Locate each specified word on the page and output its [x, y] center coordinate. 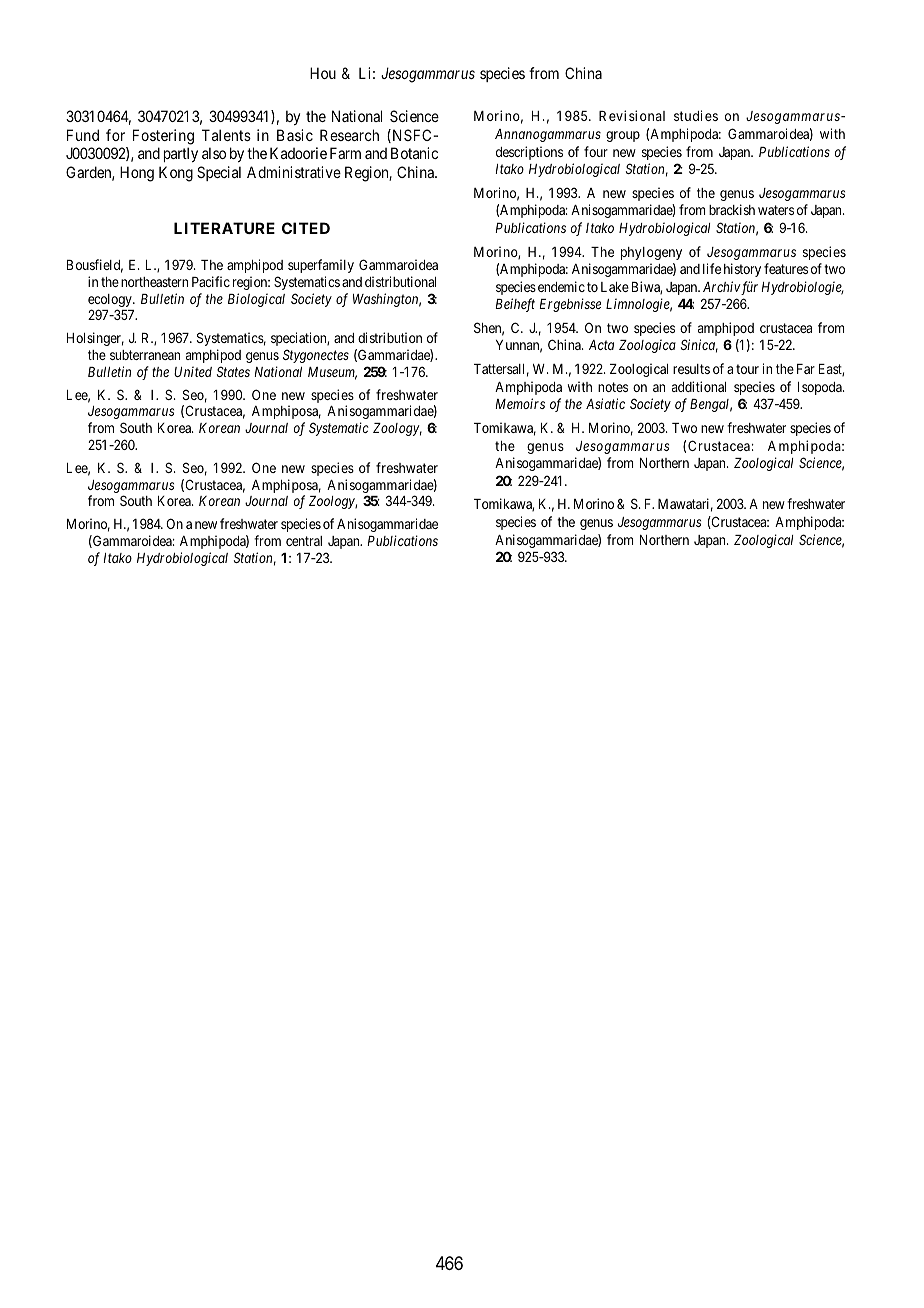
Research [349, 135]
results [691, 369]
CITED [306, 228]
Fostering [163, 137]
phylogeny [651, 253]
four [596, 151]
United [193, 371]
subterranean [145, 355]
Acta [601, 345]
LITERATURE [224, 228]
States [233, 371]
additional [699, 386]
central [304, 541]
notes [613, 387]
